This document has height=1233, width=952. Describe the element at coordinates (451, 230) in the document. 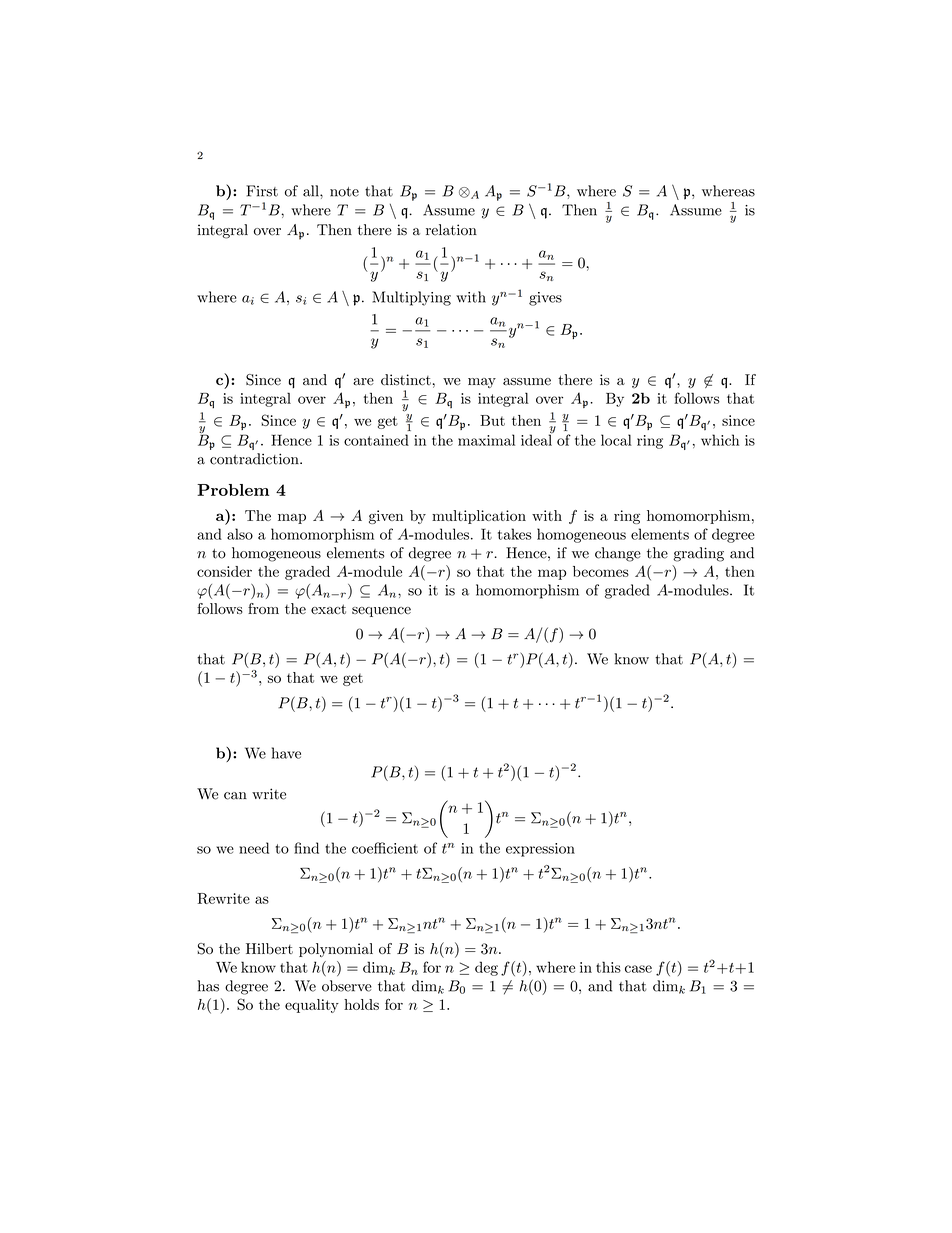

I see `relation` at that location.
